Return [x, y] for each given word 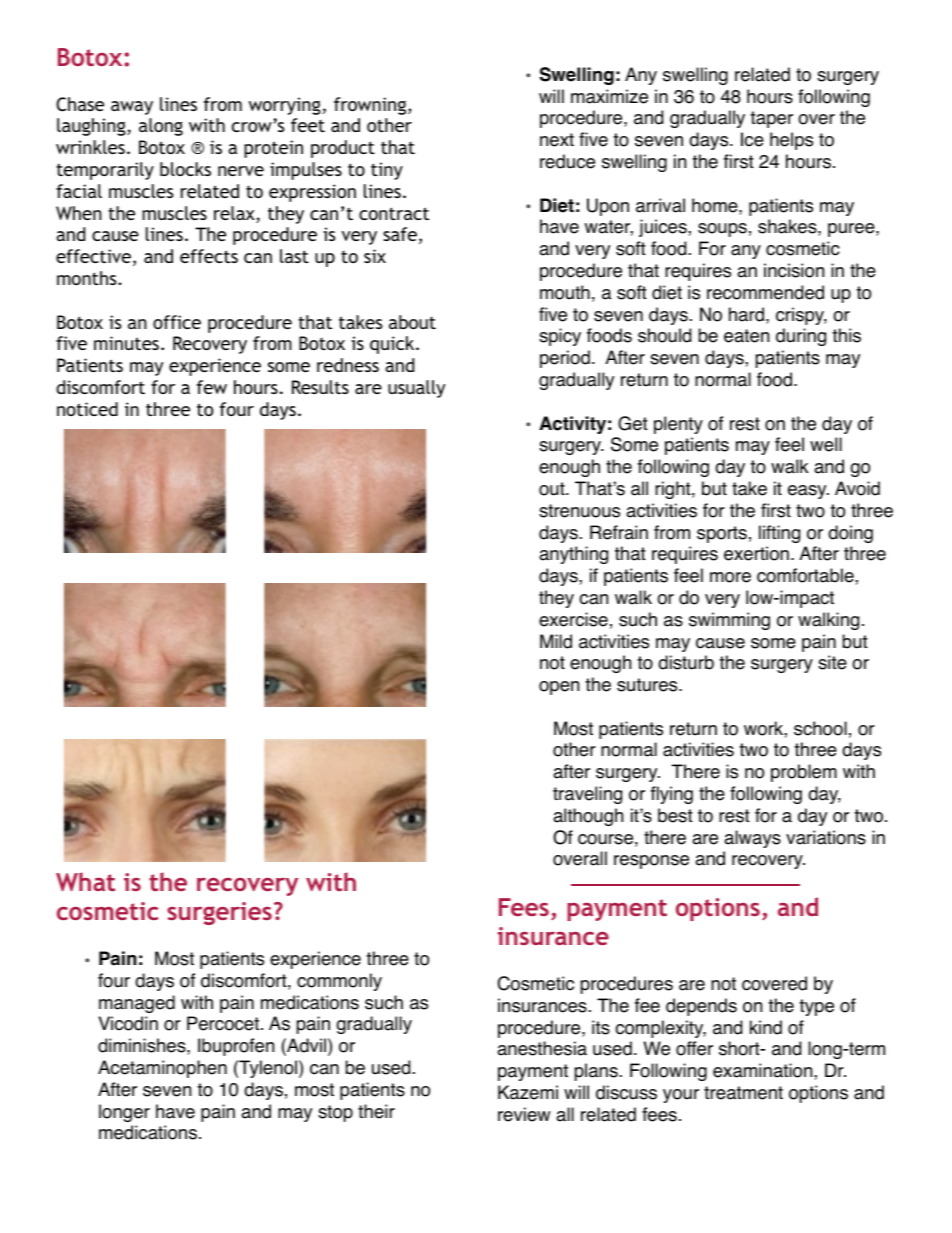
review [524, 1114]
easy [808, 492]
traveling [587, 795]
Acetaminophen [162, 1069]
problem [804, 773]
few [212, 387]
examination [764, 1070]
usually [416, 389]
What [85, 881]
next [557, 140]
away [132, 108]
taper [771, 119]
